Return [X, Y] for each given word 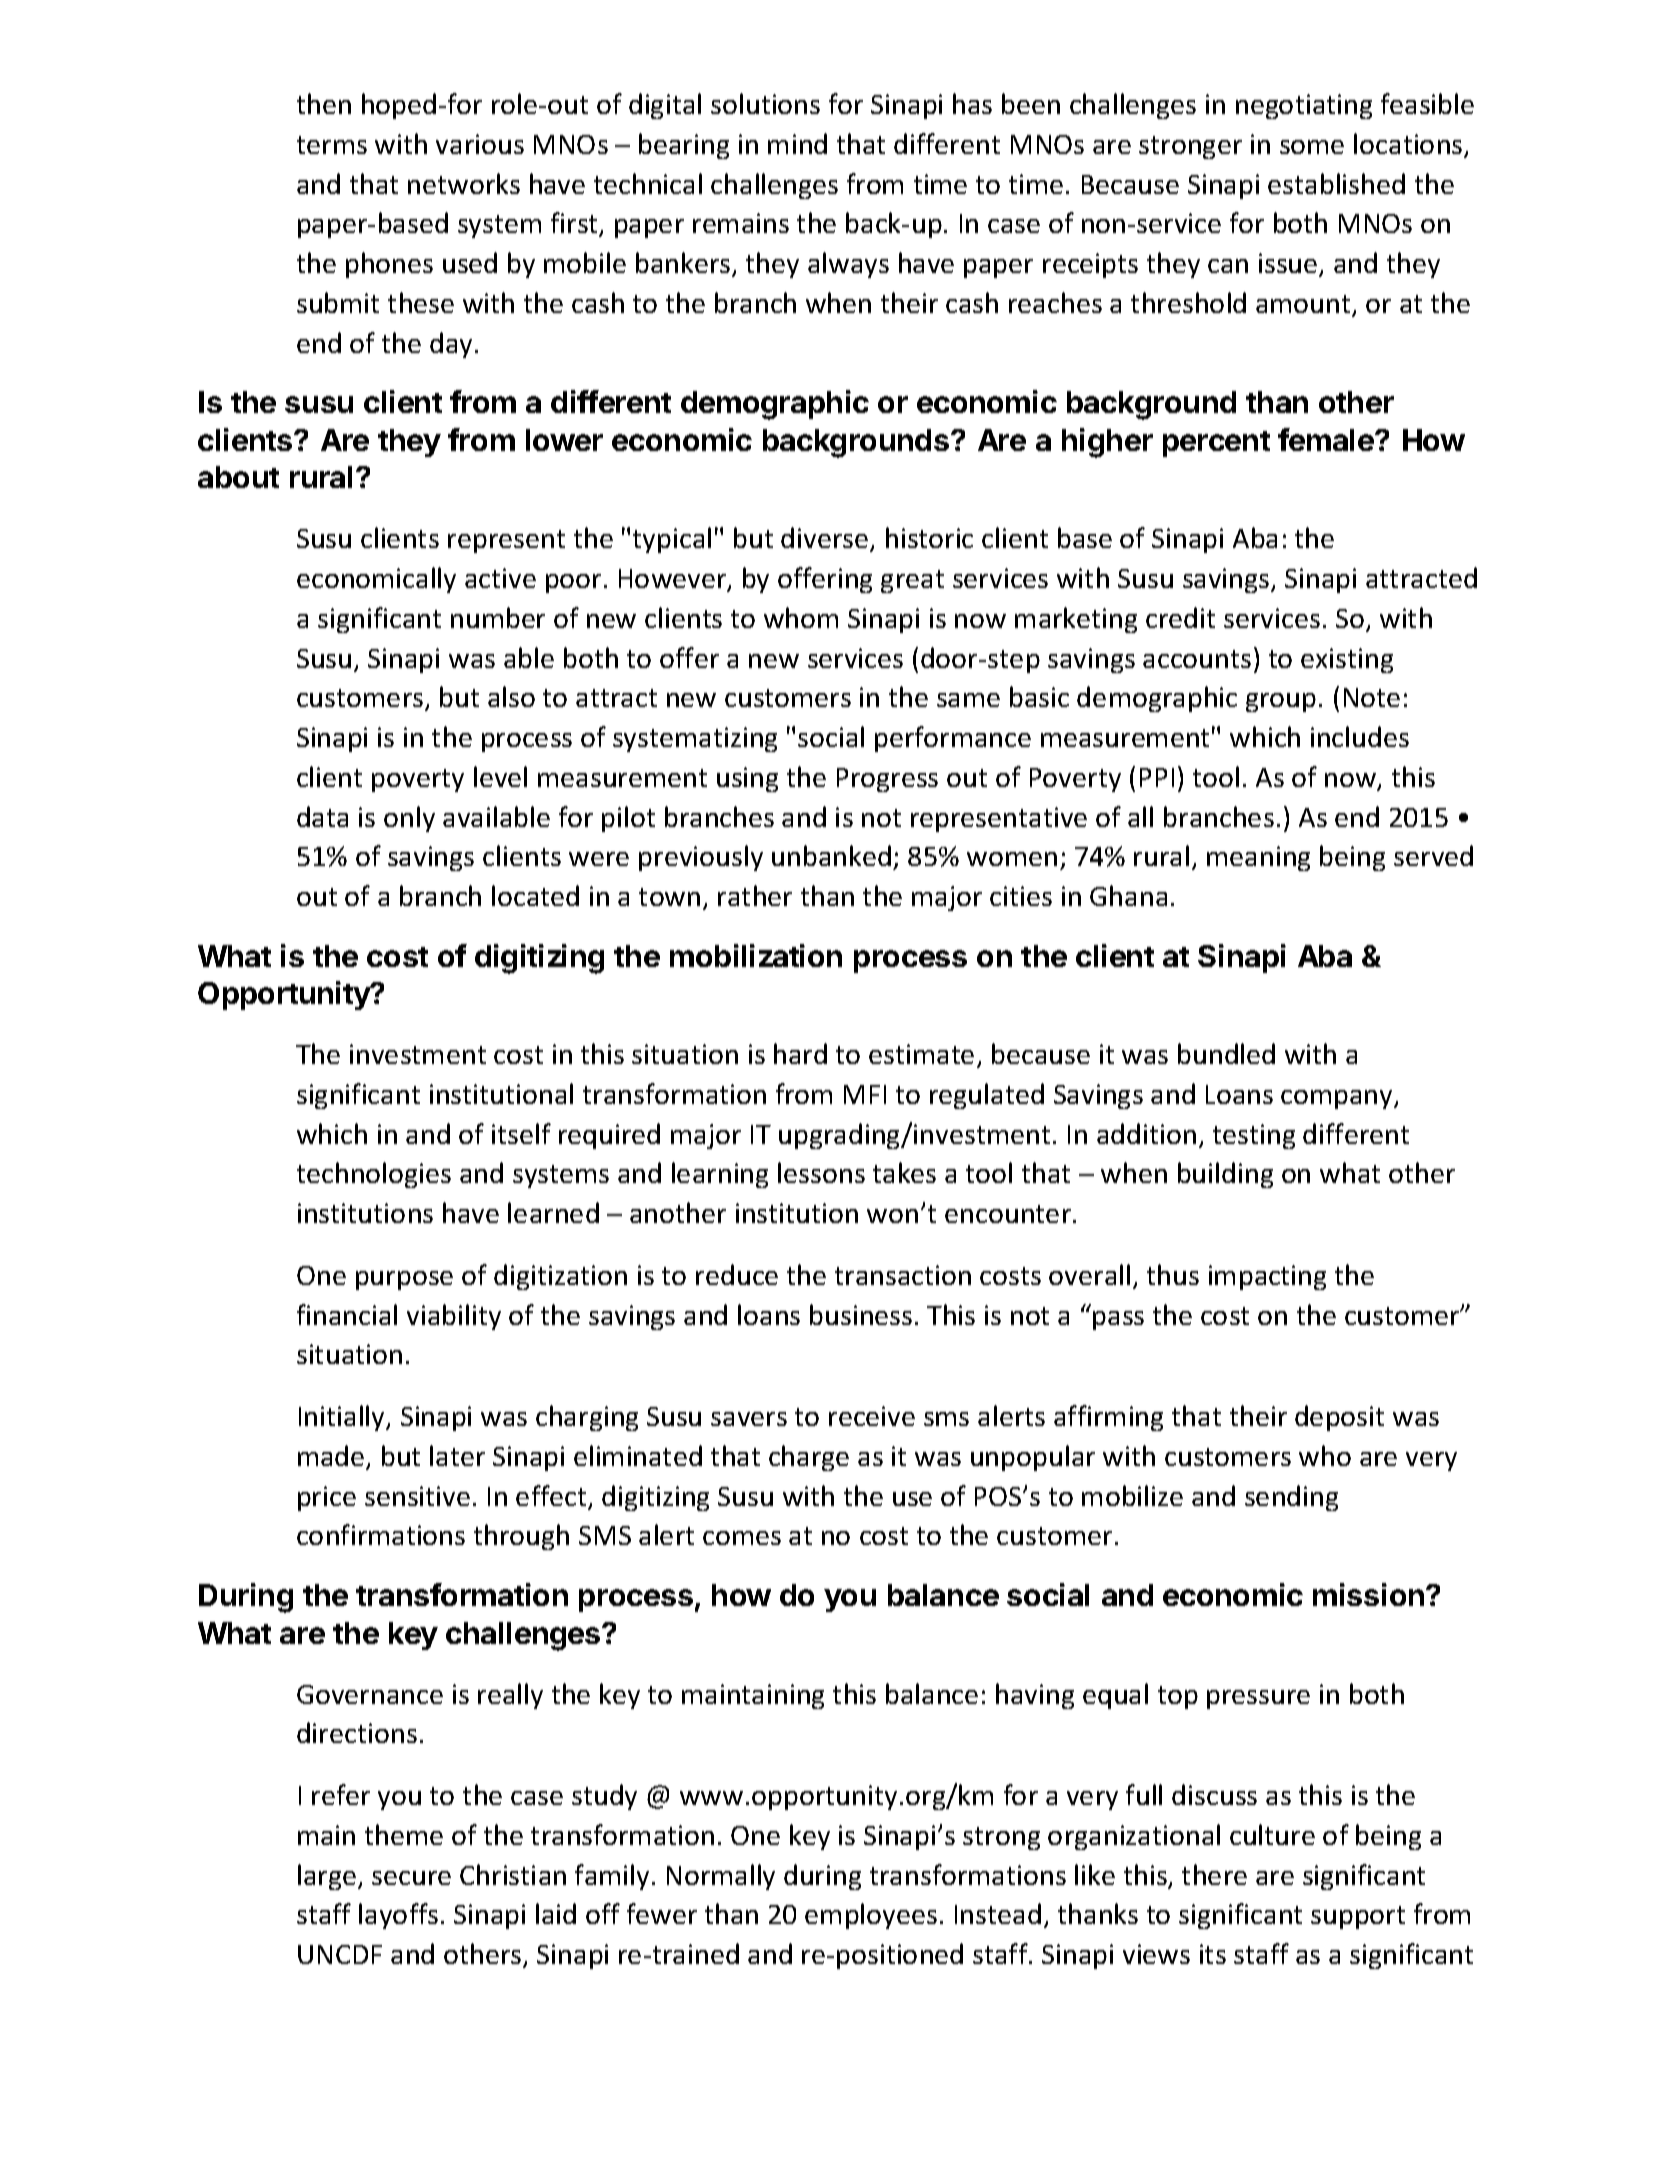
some [1312, 147]
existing [1347, 660]
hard [800, 1053]
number [498, 617]
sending [1291, 1498]
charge [809, 1458]
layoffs [398, 1916]
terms [332, 145]
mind [797, 143]
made [332, 1457]
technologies [374, 1175]
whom [801, 617]
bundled [1226, 1053]
